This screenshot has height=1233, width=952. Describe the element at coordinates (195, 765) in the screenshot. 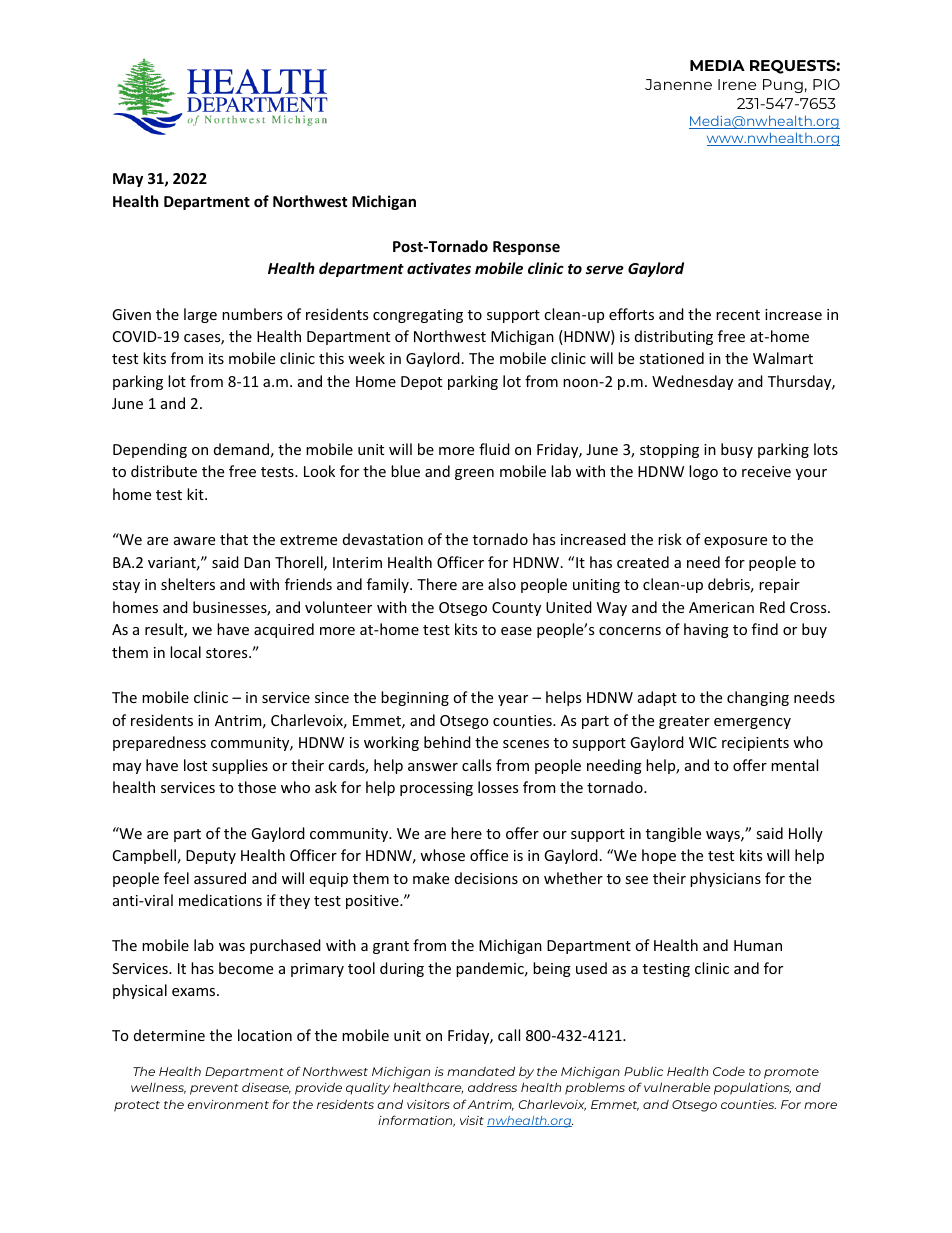

I see `lost` at that location.
